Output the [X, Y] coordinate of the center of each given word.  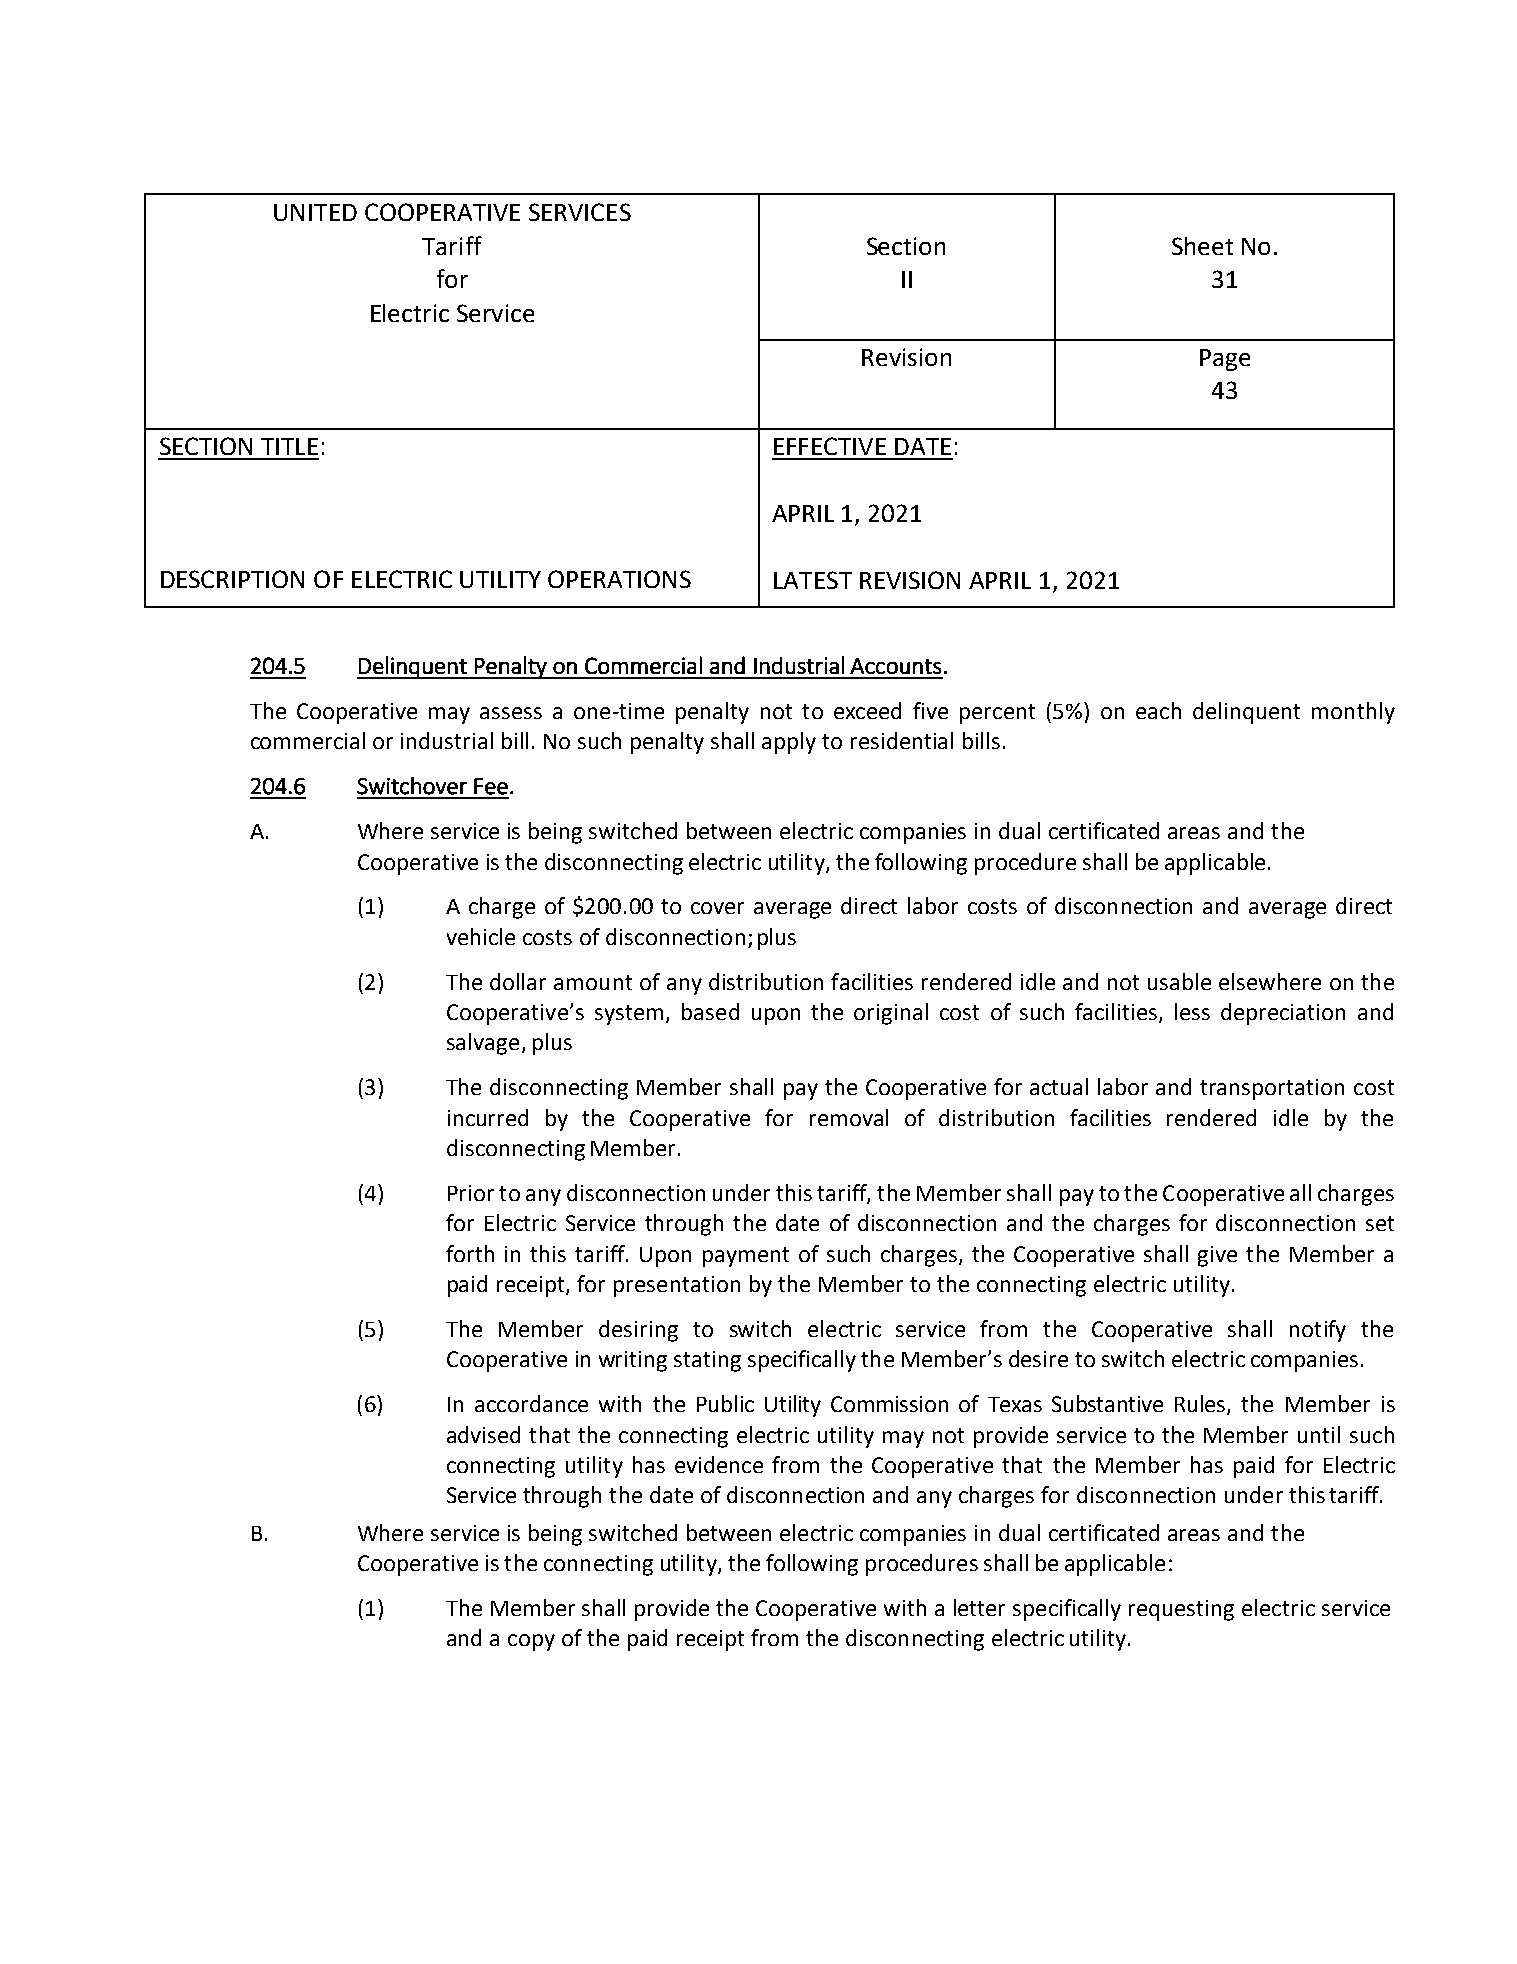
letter [979, 1607]
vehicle [481, 936]
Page [1225, 360]
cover [717, 908]
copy [531, 1642]
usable [1179, 981]
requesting [1181, 1610]
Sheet [1202, 246]
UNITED [315, 212]
